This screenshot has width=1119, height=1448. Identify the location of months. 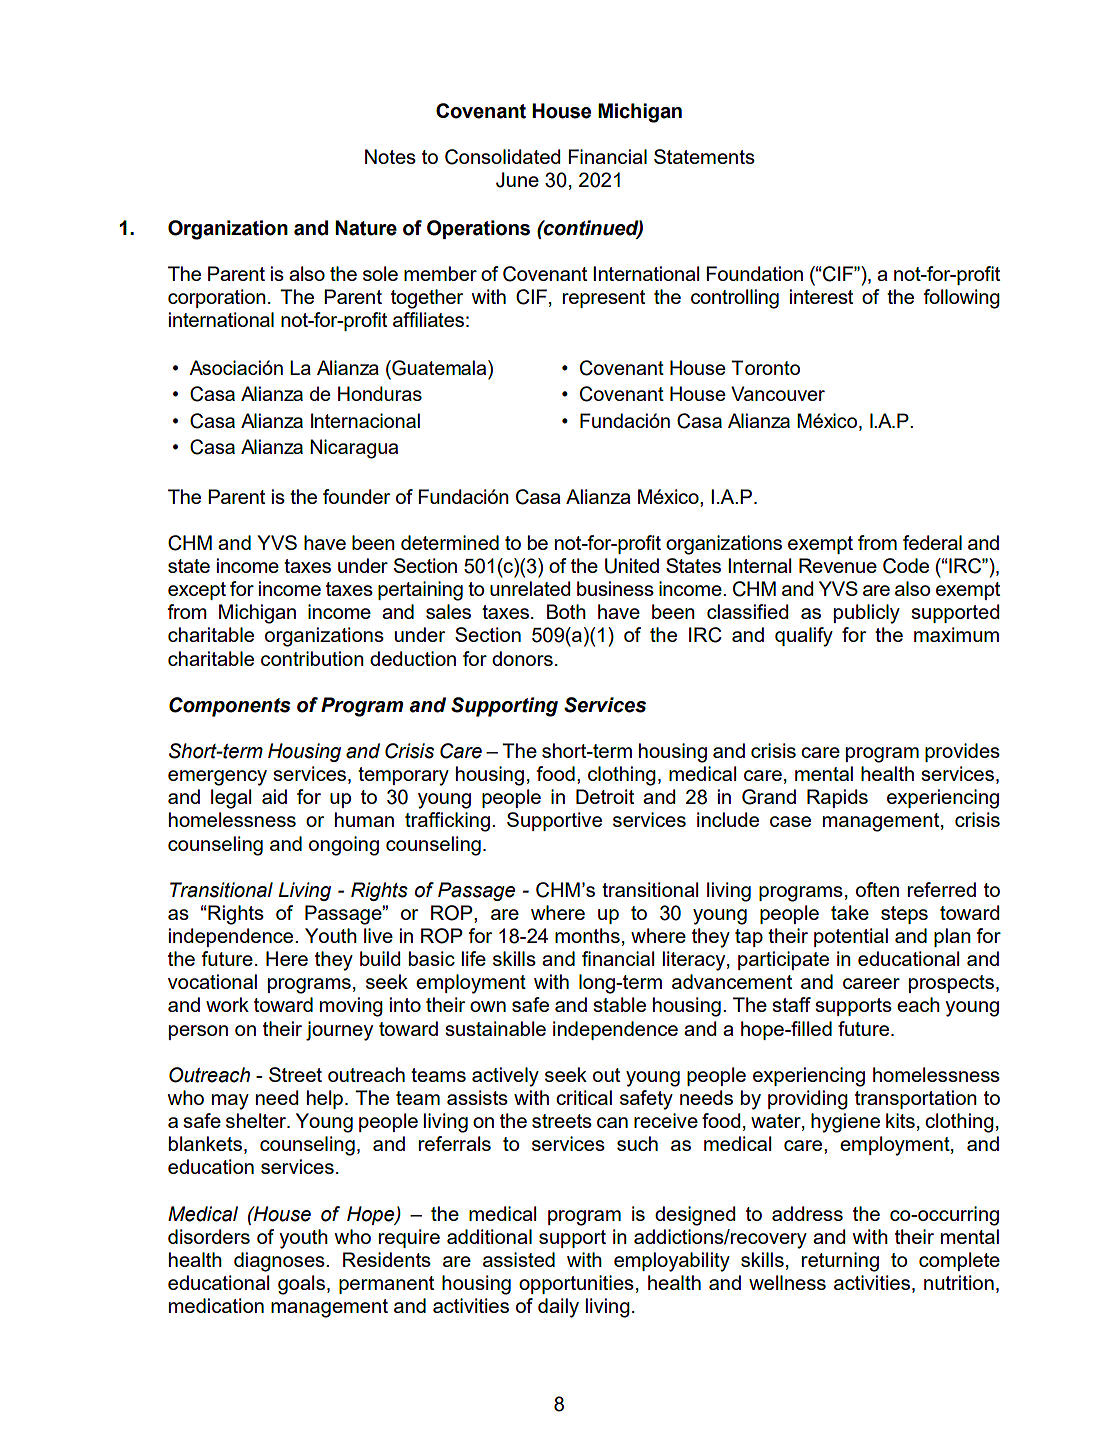
(587, 935).
